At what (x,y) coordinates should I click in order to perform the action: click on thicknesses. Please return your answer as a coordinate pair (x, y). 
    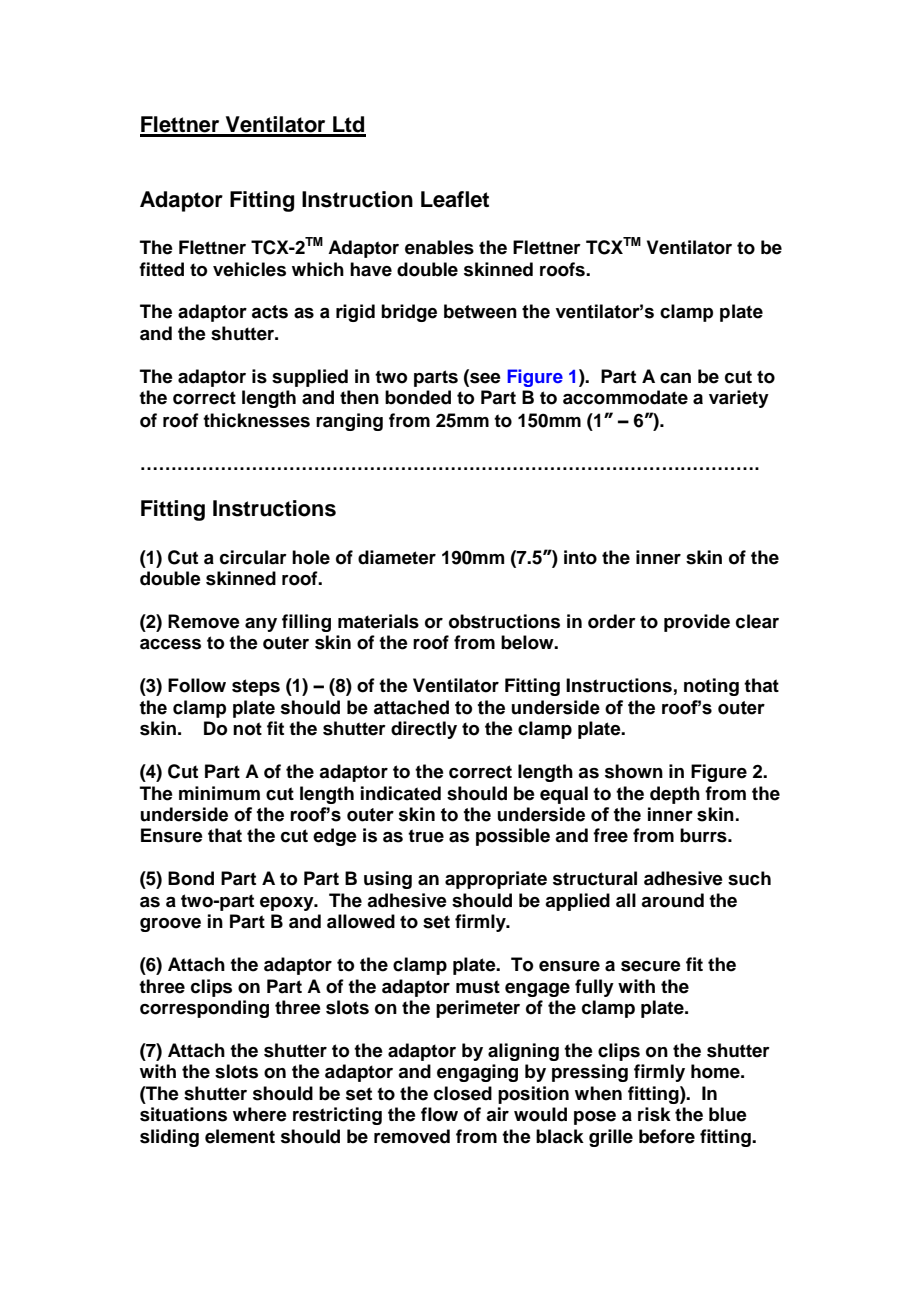
    Looking at the image, I should click on (256, 420).
